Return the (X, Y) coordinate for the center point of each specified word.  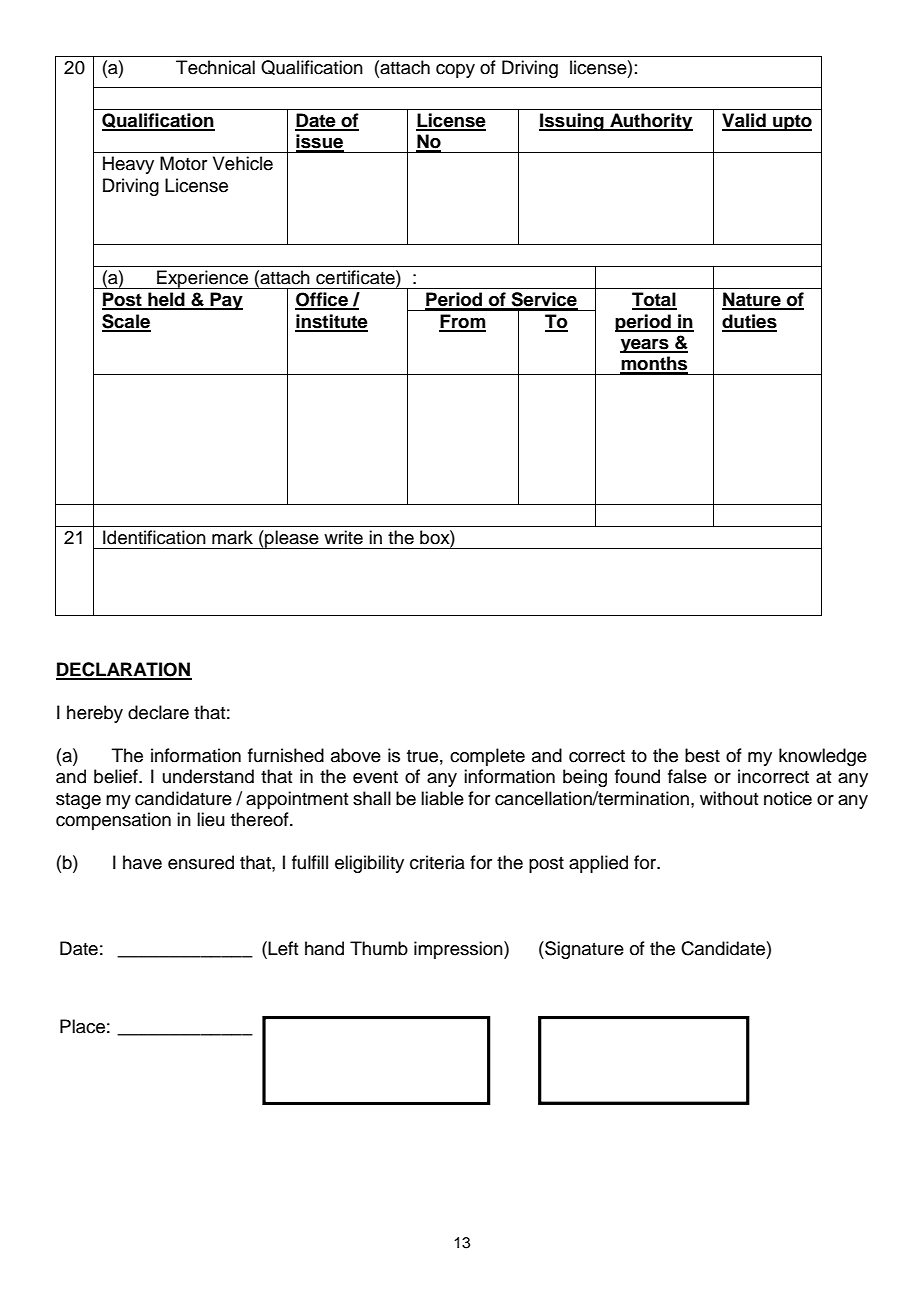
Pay (225, 301)
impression (459, 950)
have (142, 862)
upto (791, 122)
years (645, 346)
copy (455, 71)
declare (158, 712)
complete (487, 757)
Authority (650, 122)
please (292, 539)
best (702, 755)
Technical (215, 67)
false (687, 776)
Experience (202, 279)
